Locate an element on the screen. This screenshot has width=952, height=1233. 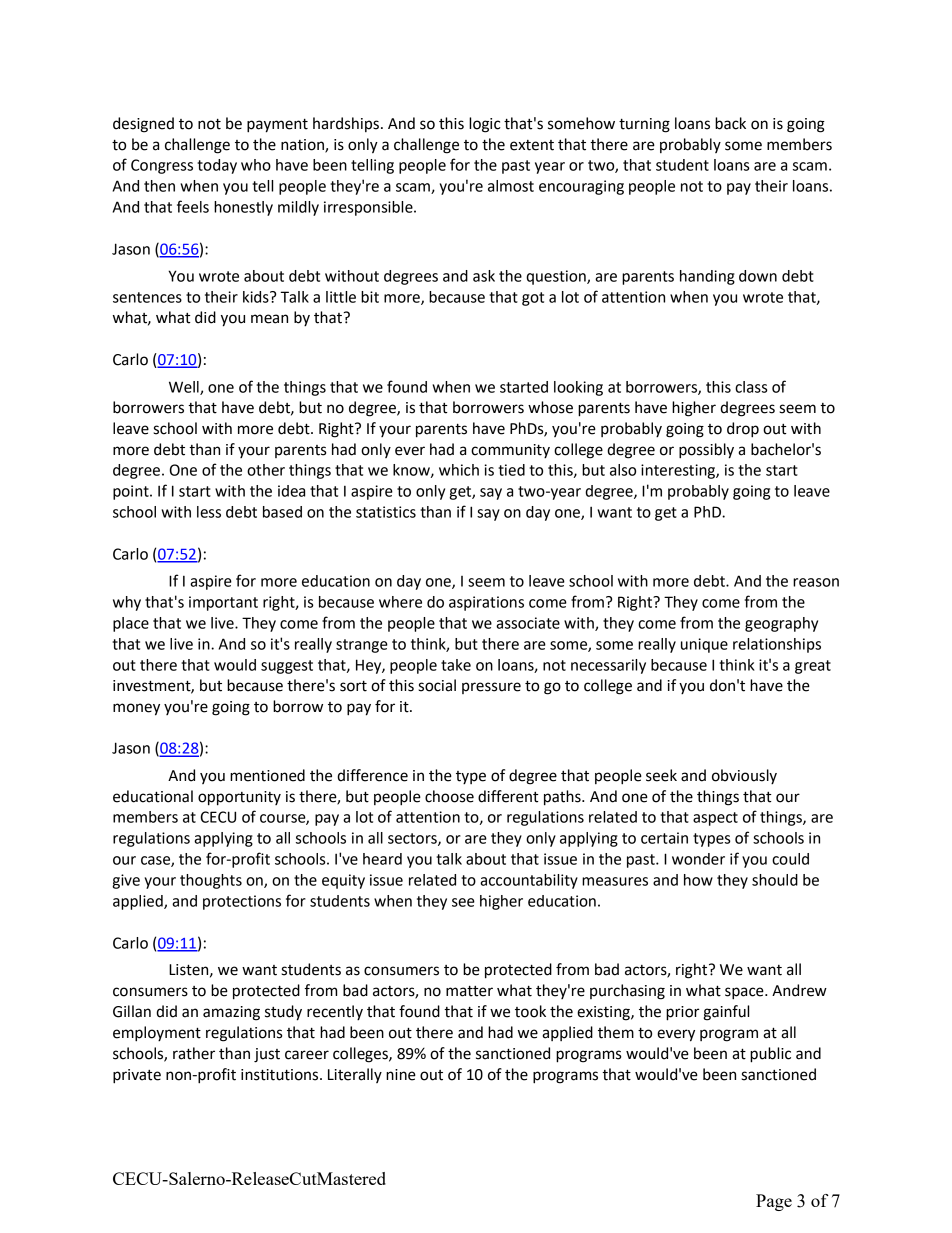
community is located at coordinates (510, 451).
